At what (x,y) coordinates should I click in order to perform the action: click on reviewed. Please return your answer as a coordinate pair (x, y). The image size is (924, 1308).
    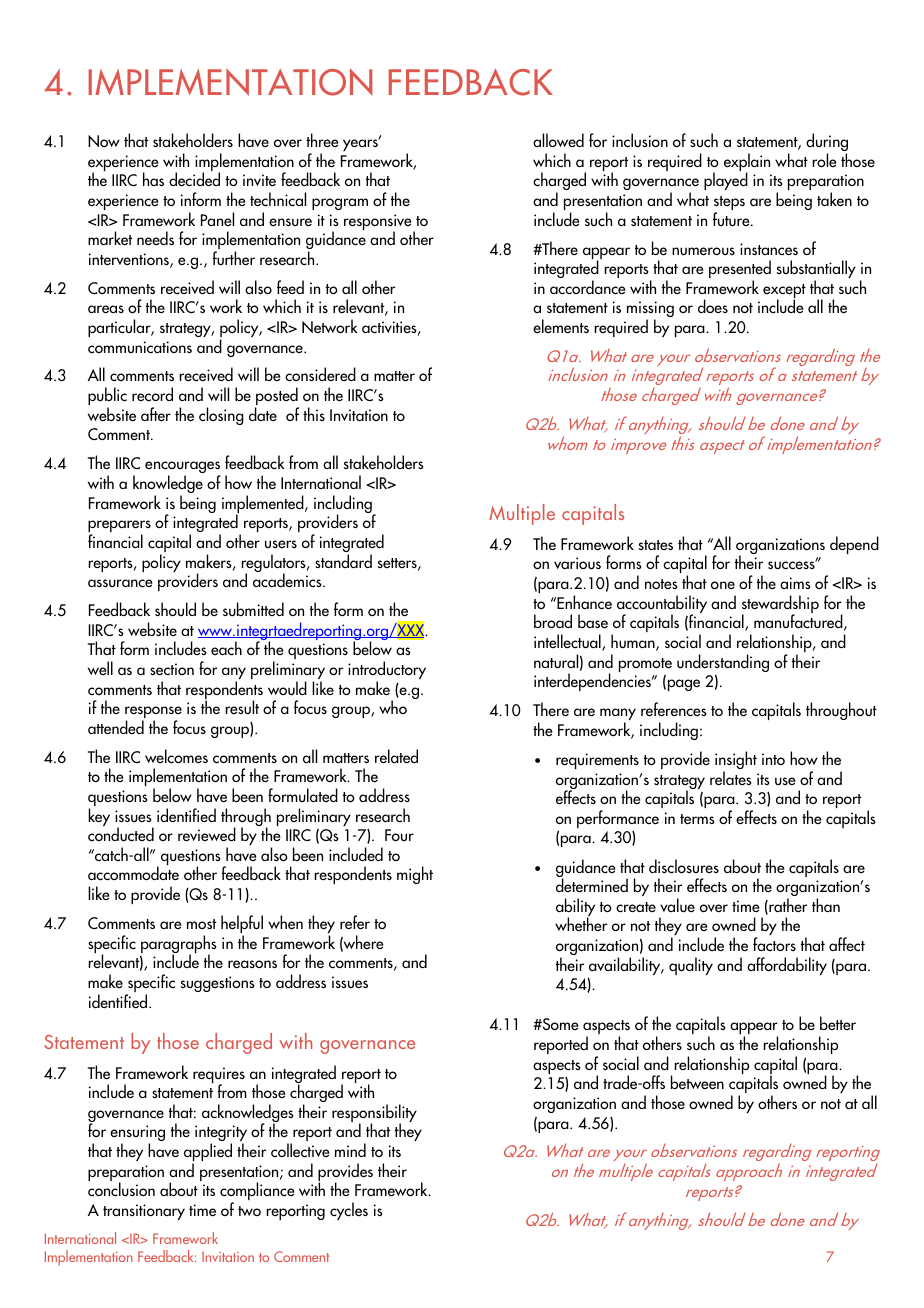
    Looking at the image, I should click on (207, 834).
